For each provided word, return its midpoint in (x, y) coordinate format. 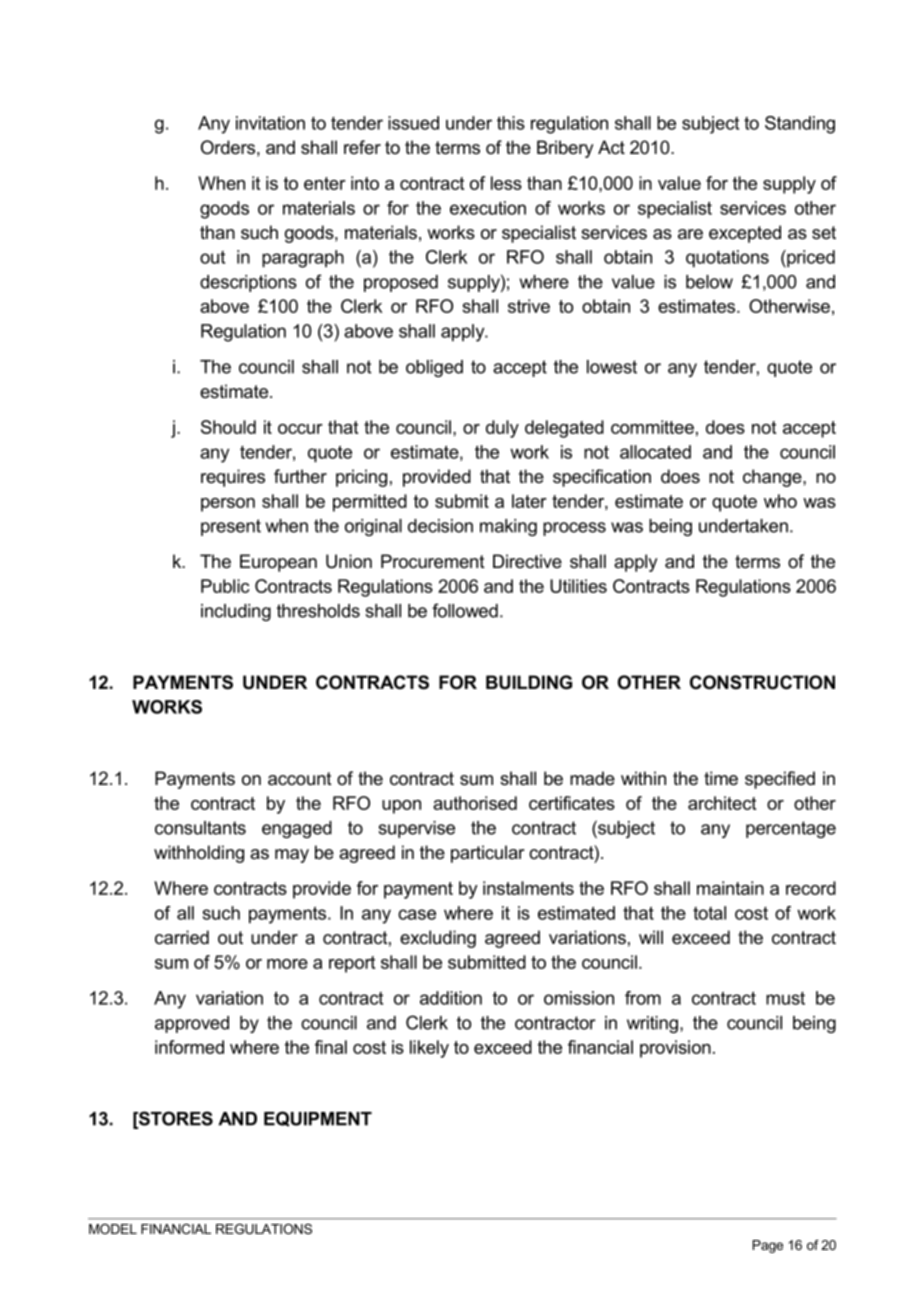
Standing (800, 125)
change (773, 478)
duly (502, 429)
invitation (270, 123)
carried (182, 937)
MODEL (113, 1229)
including (236, 612)
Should (228, 427)
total (709, 913)
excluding (438, 939)
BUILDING (529, 682)
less (506, 183)
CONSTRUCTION (762, 682)
